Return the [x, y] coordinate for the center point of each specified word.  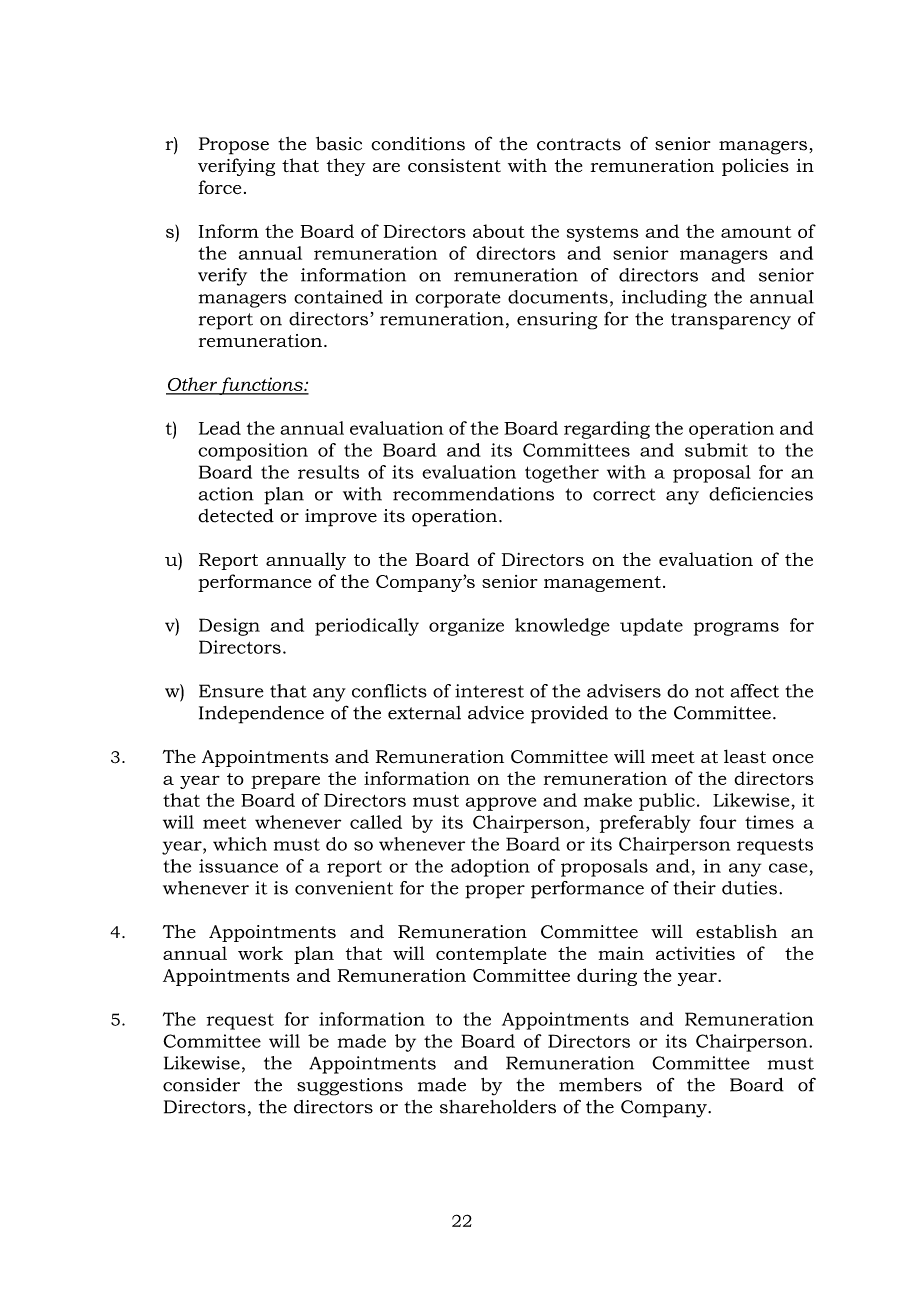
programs [736, 629]
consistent [454, 165]
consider [201, 1084]
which [240, 844]
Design [229, 627]
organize [466, 627]
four [718, 822]
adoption [490, 868]
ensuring [557, 321]
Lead [220, 428]
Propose [234, 146]
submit [716, 450]
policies [755, 167]
